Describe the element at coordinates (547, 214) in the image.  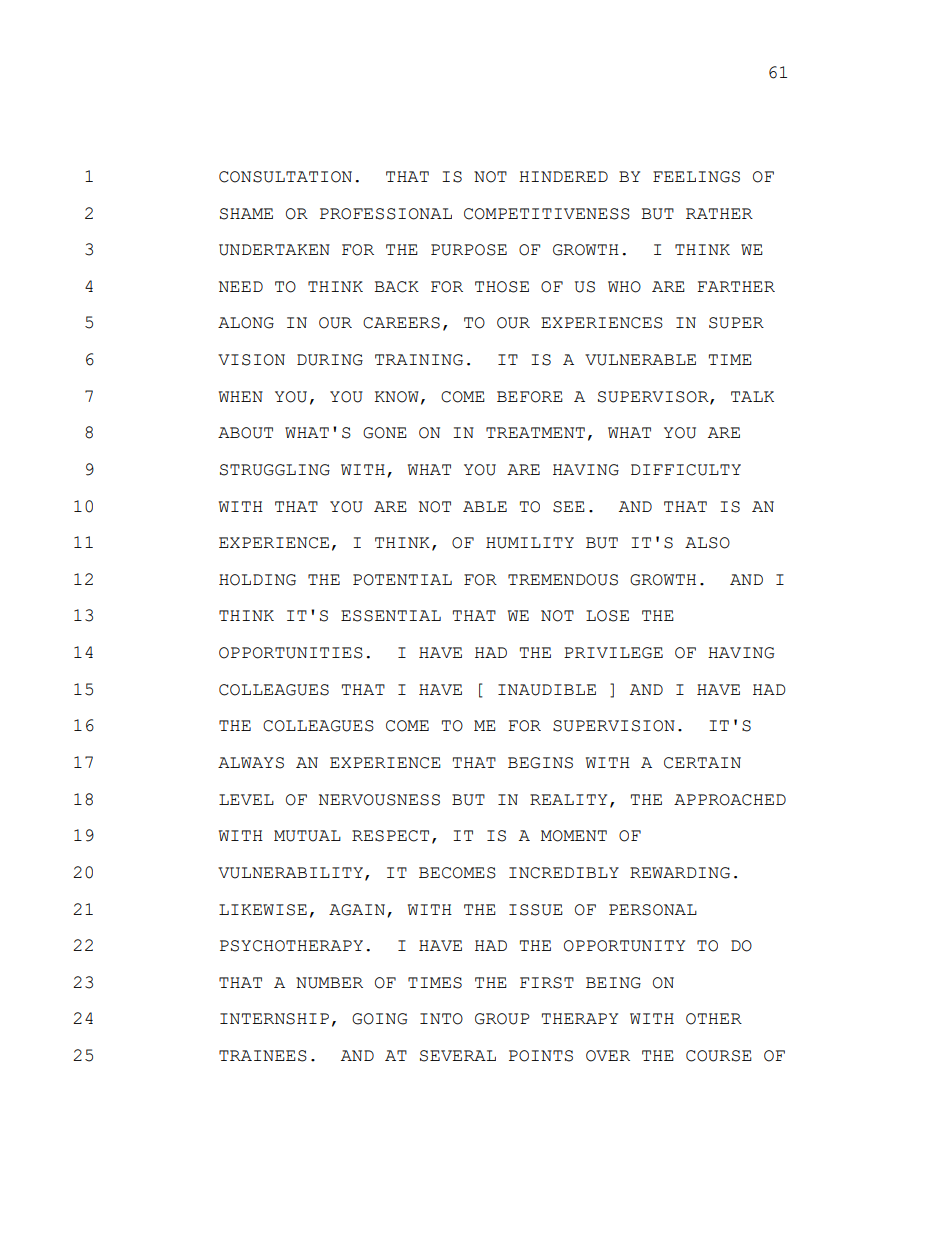
I see `COMPETITIVENESS` at that location.
